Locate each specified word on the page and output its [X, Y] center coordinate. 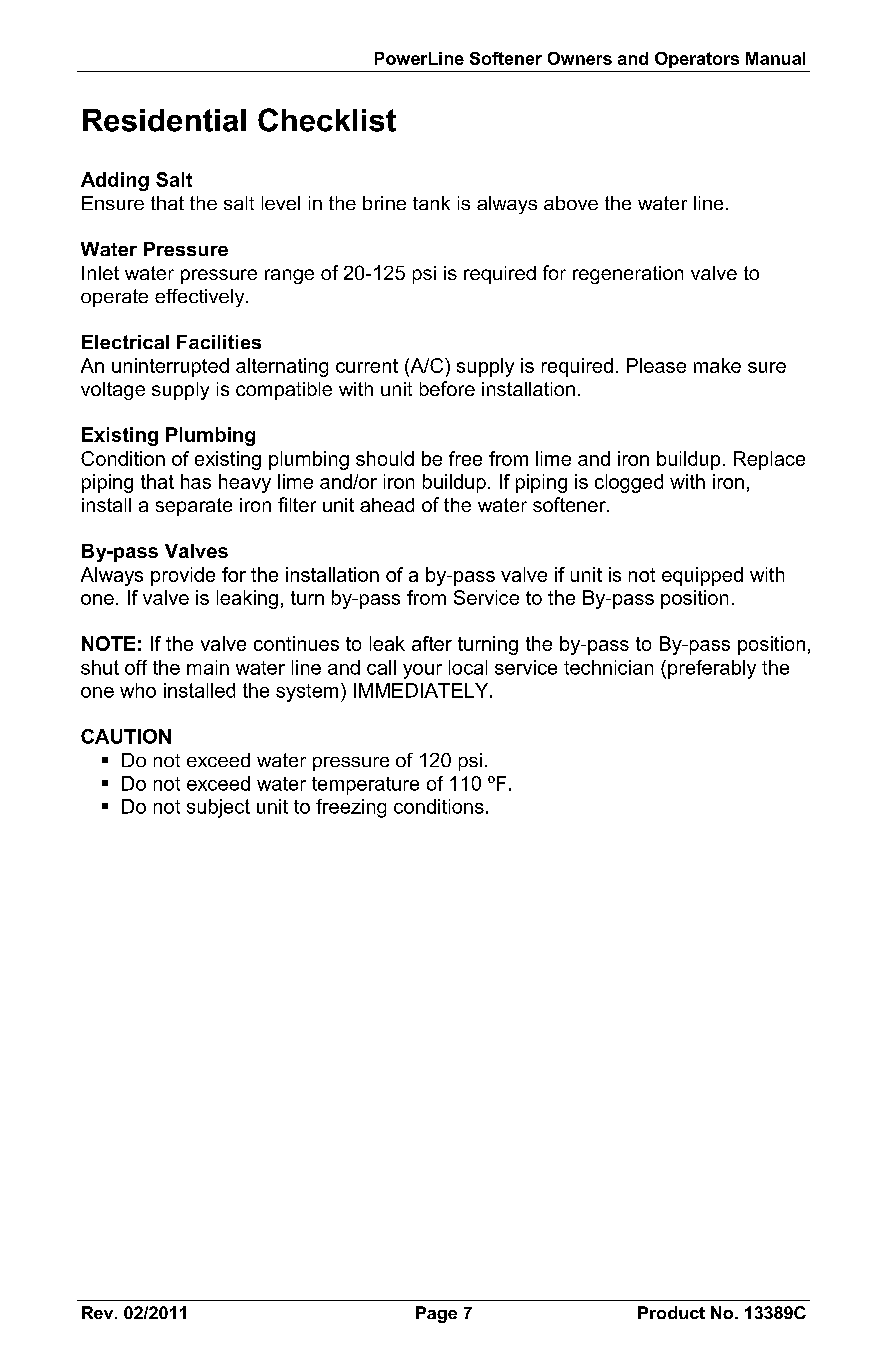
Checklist [327, 120]
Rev [99, 1312]
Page [436, 1314]
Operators [697, 60]
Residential [164, 120]
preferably [712, 669]
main [208, 667]
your [422, 671]
